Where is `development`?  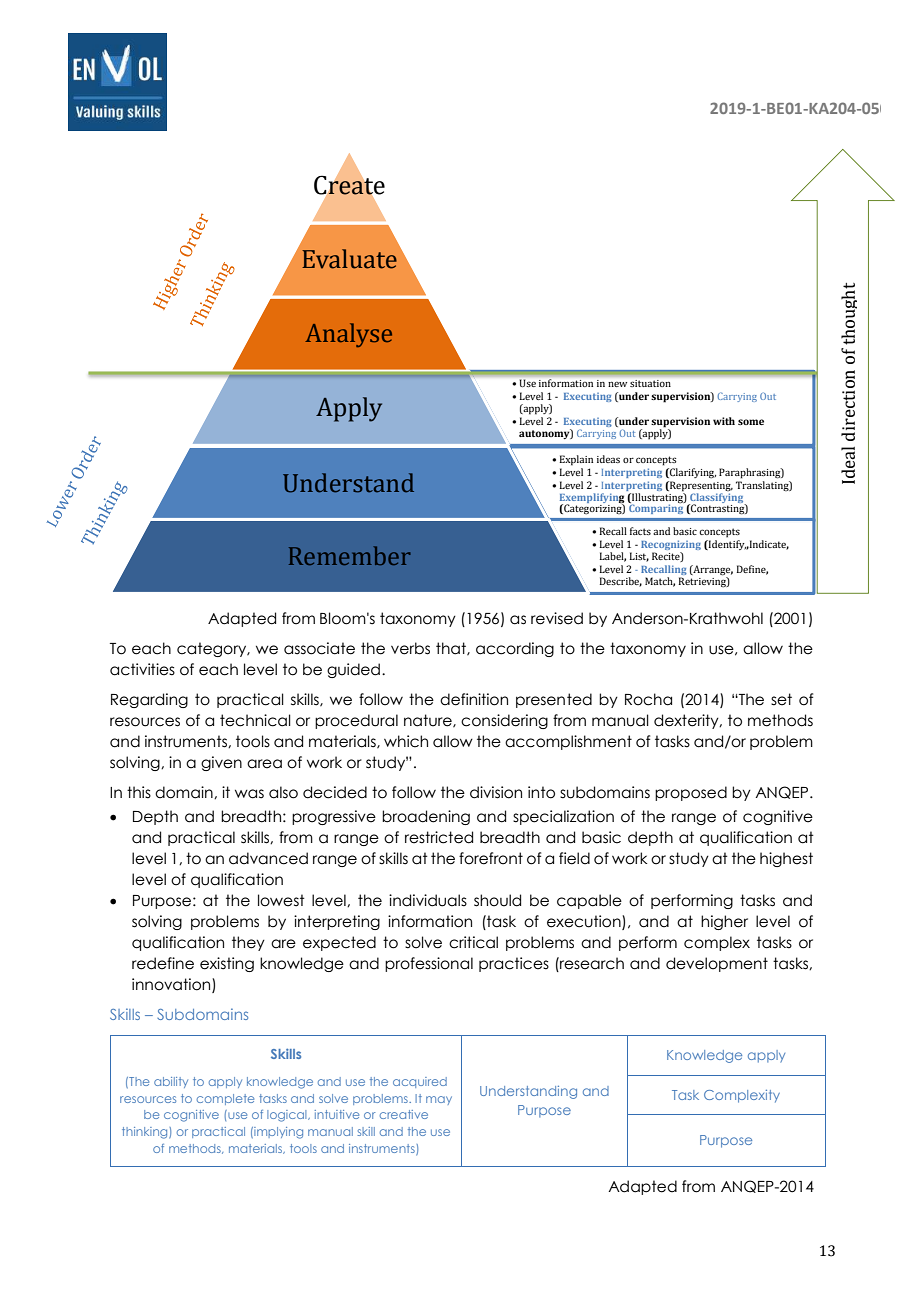 development is located at coordinates (717, 964).
